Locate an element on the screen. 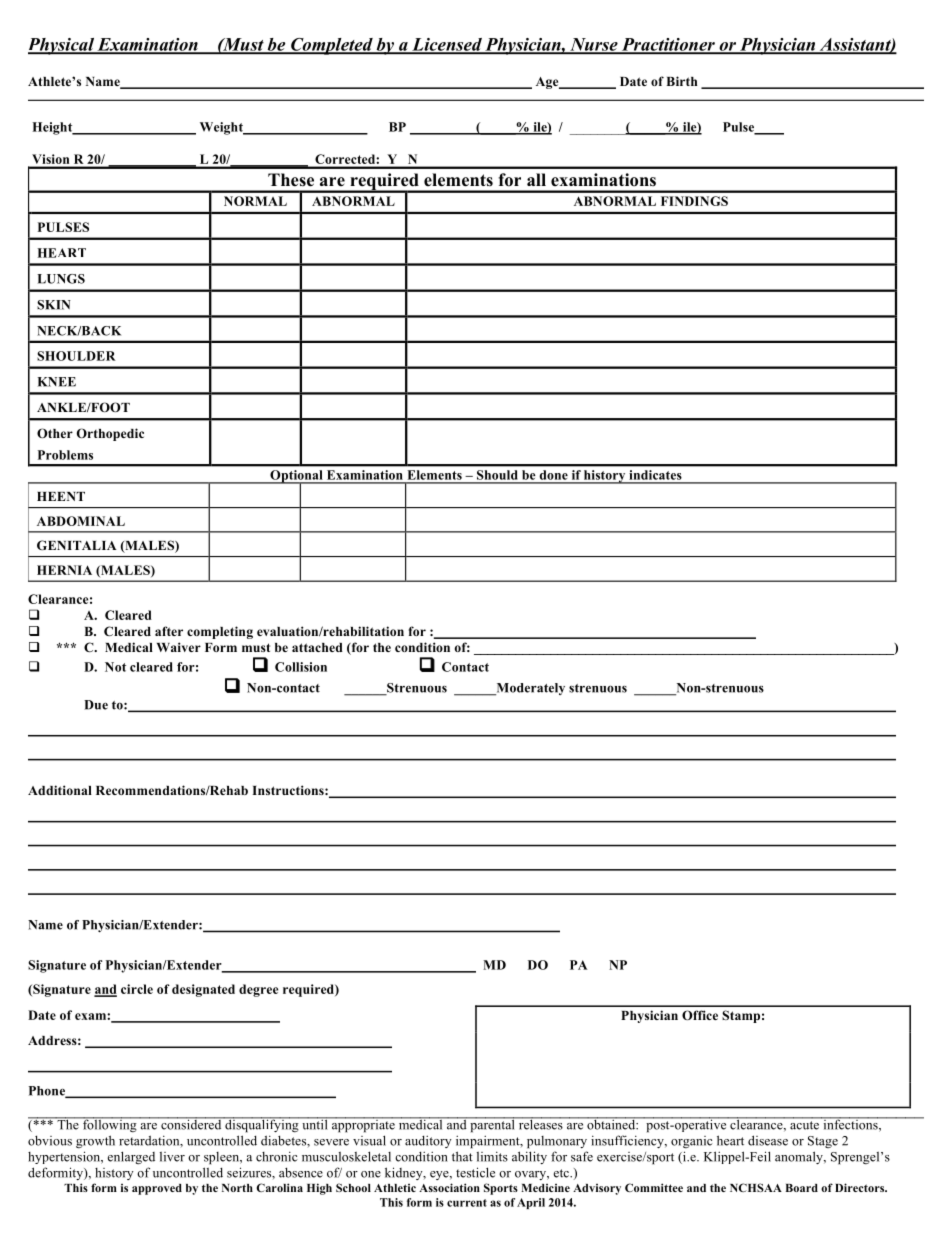 This screenshot has height=1233, width=952. These is located at coordinates (291, 180).
